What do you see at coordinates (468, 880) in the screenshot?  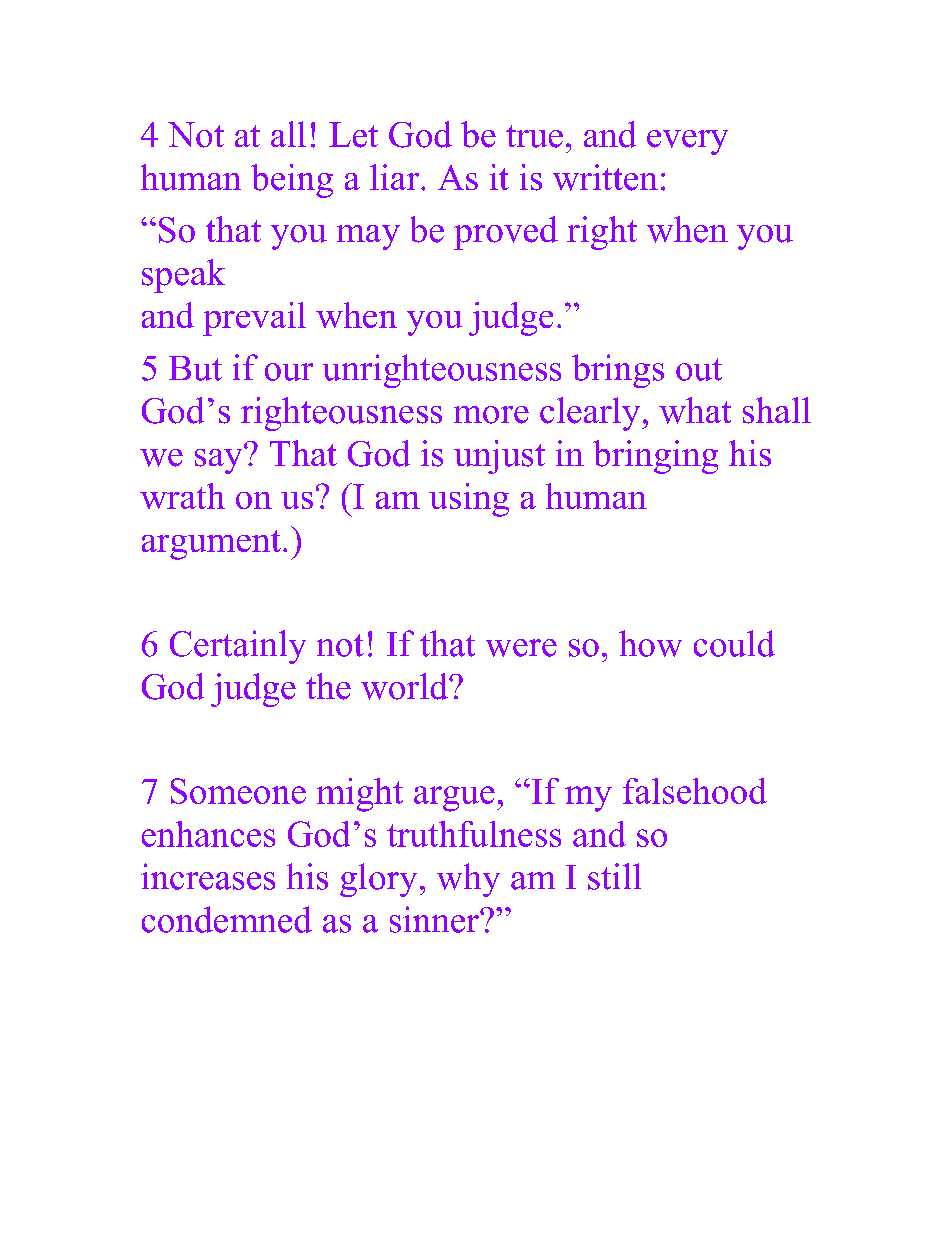 I see `why` at bounding box center [468, 880].
